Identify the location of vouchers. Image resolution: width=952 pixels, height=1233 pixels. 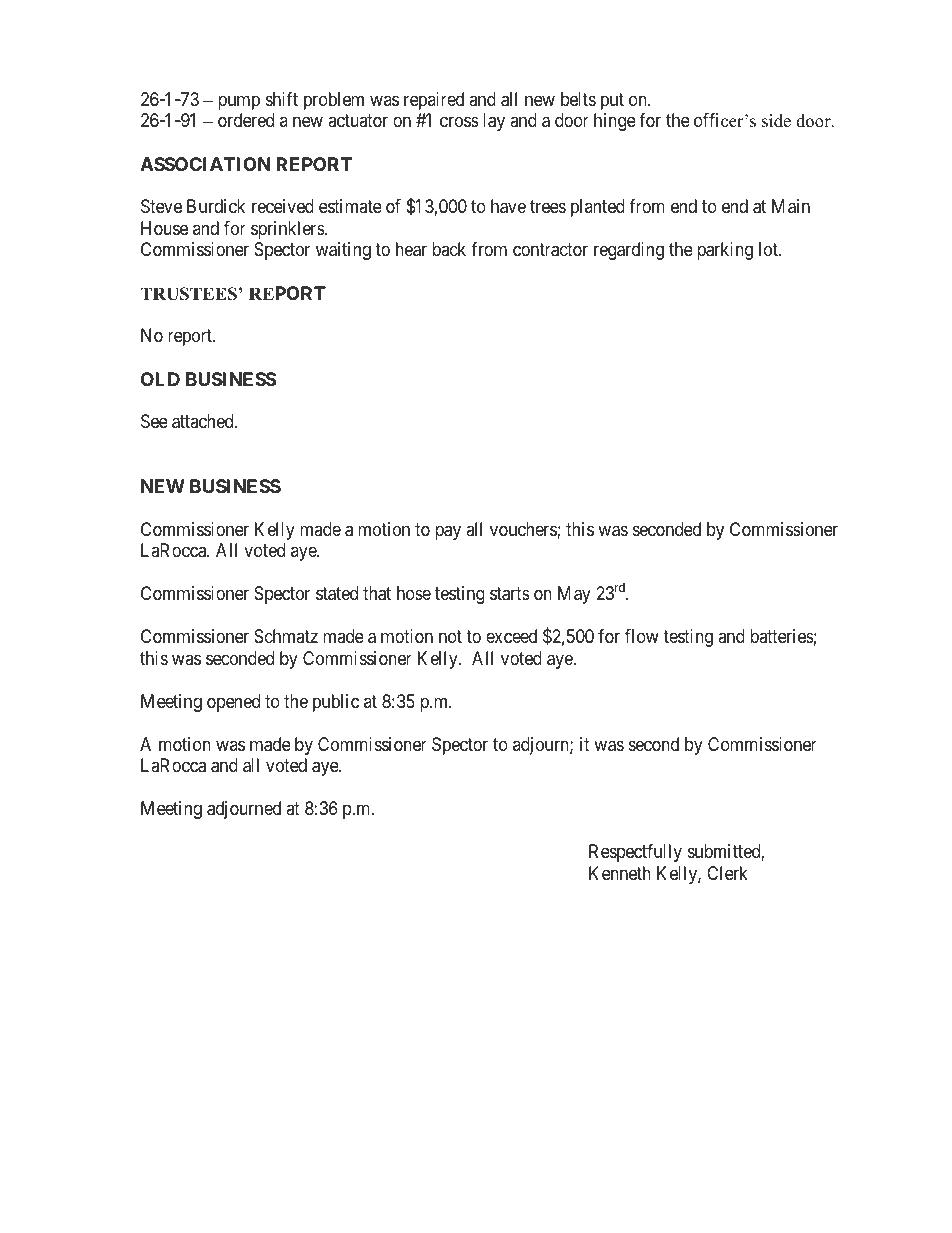
(524, 530).
